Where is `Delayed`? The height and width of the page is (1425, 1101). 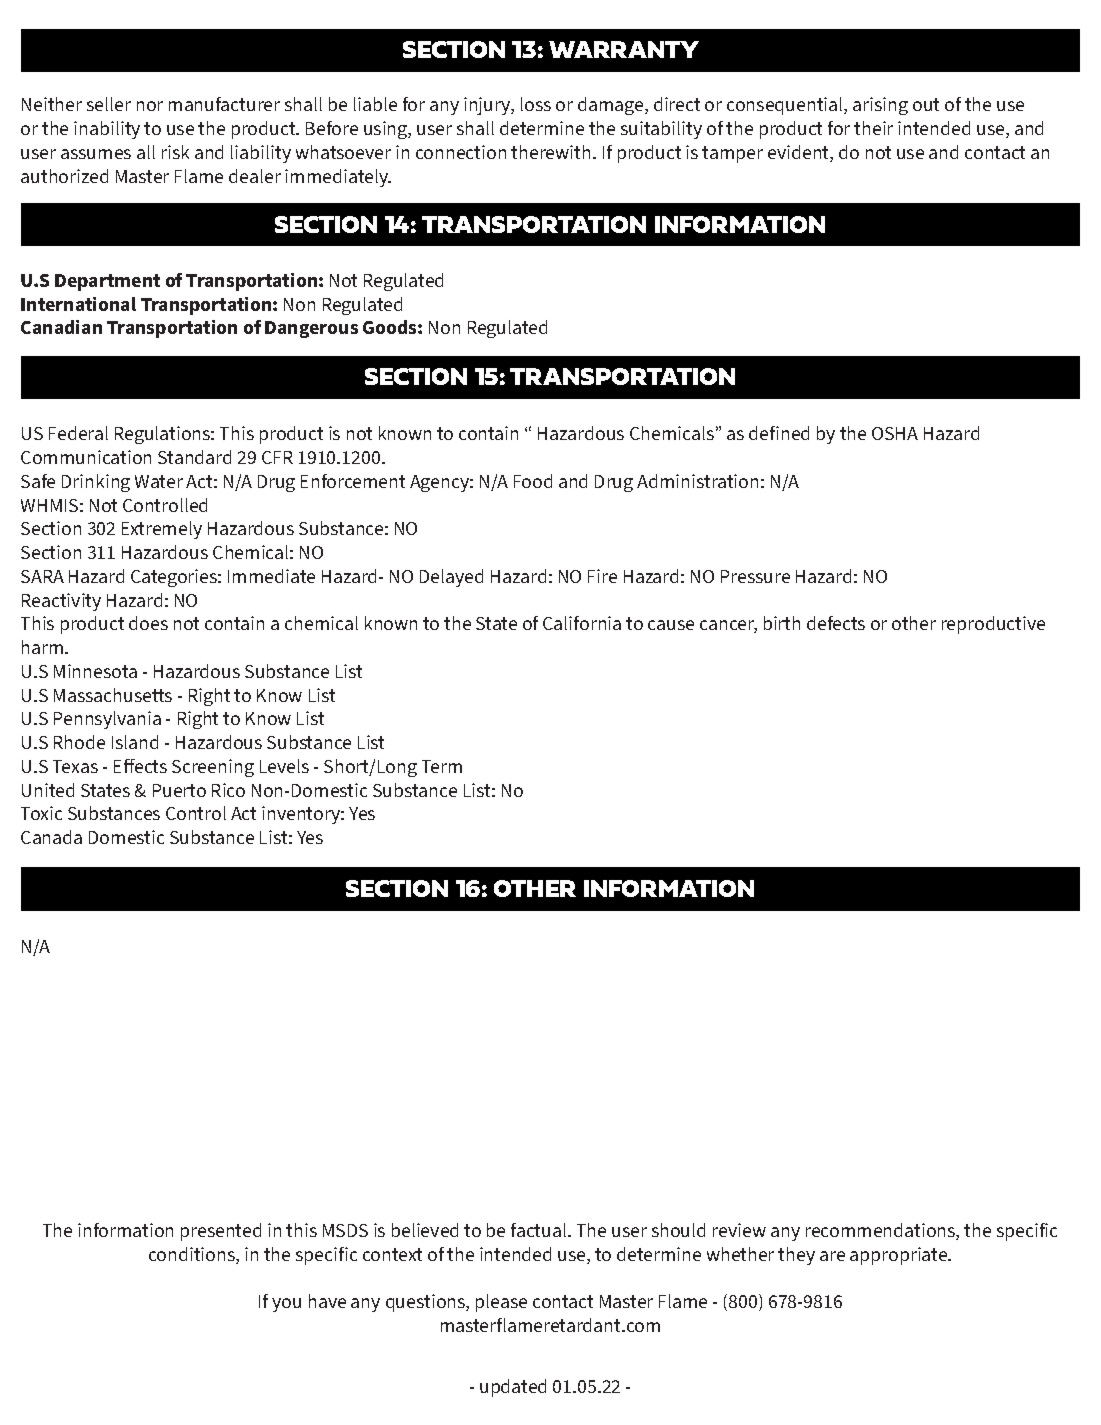
Delayed is located at coordinates (451, 578).
